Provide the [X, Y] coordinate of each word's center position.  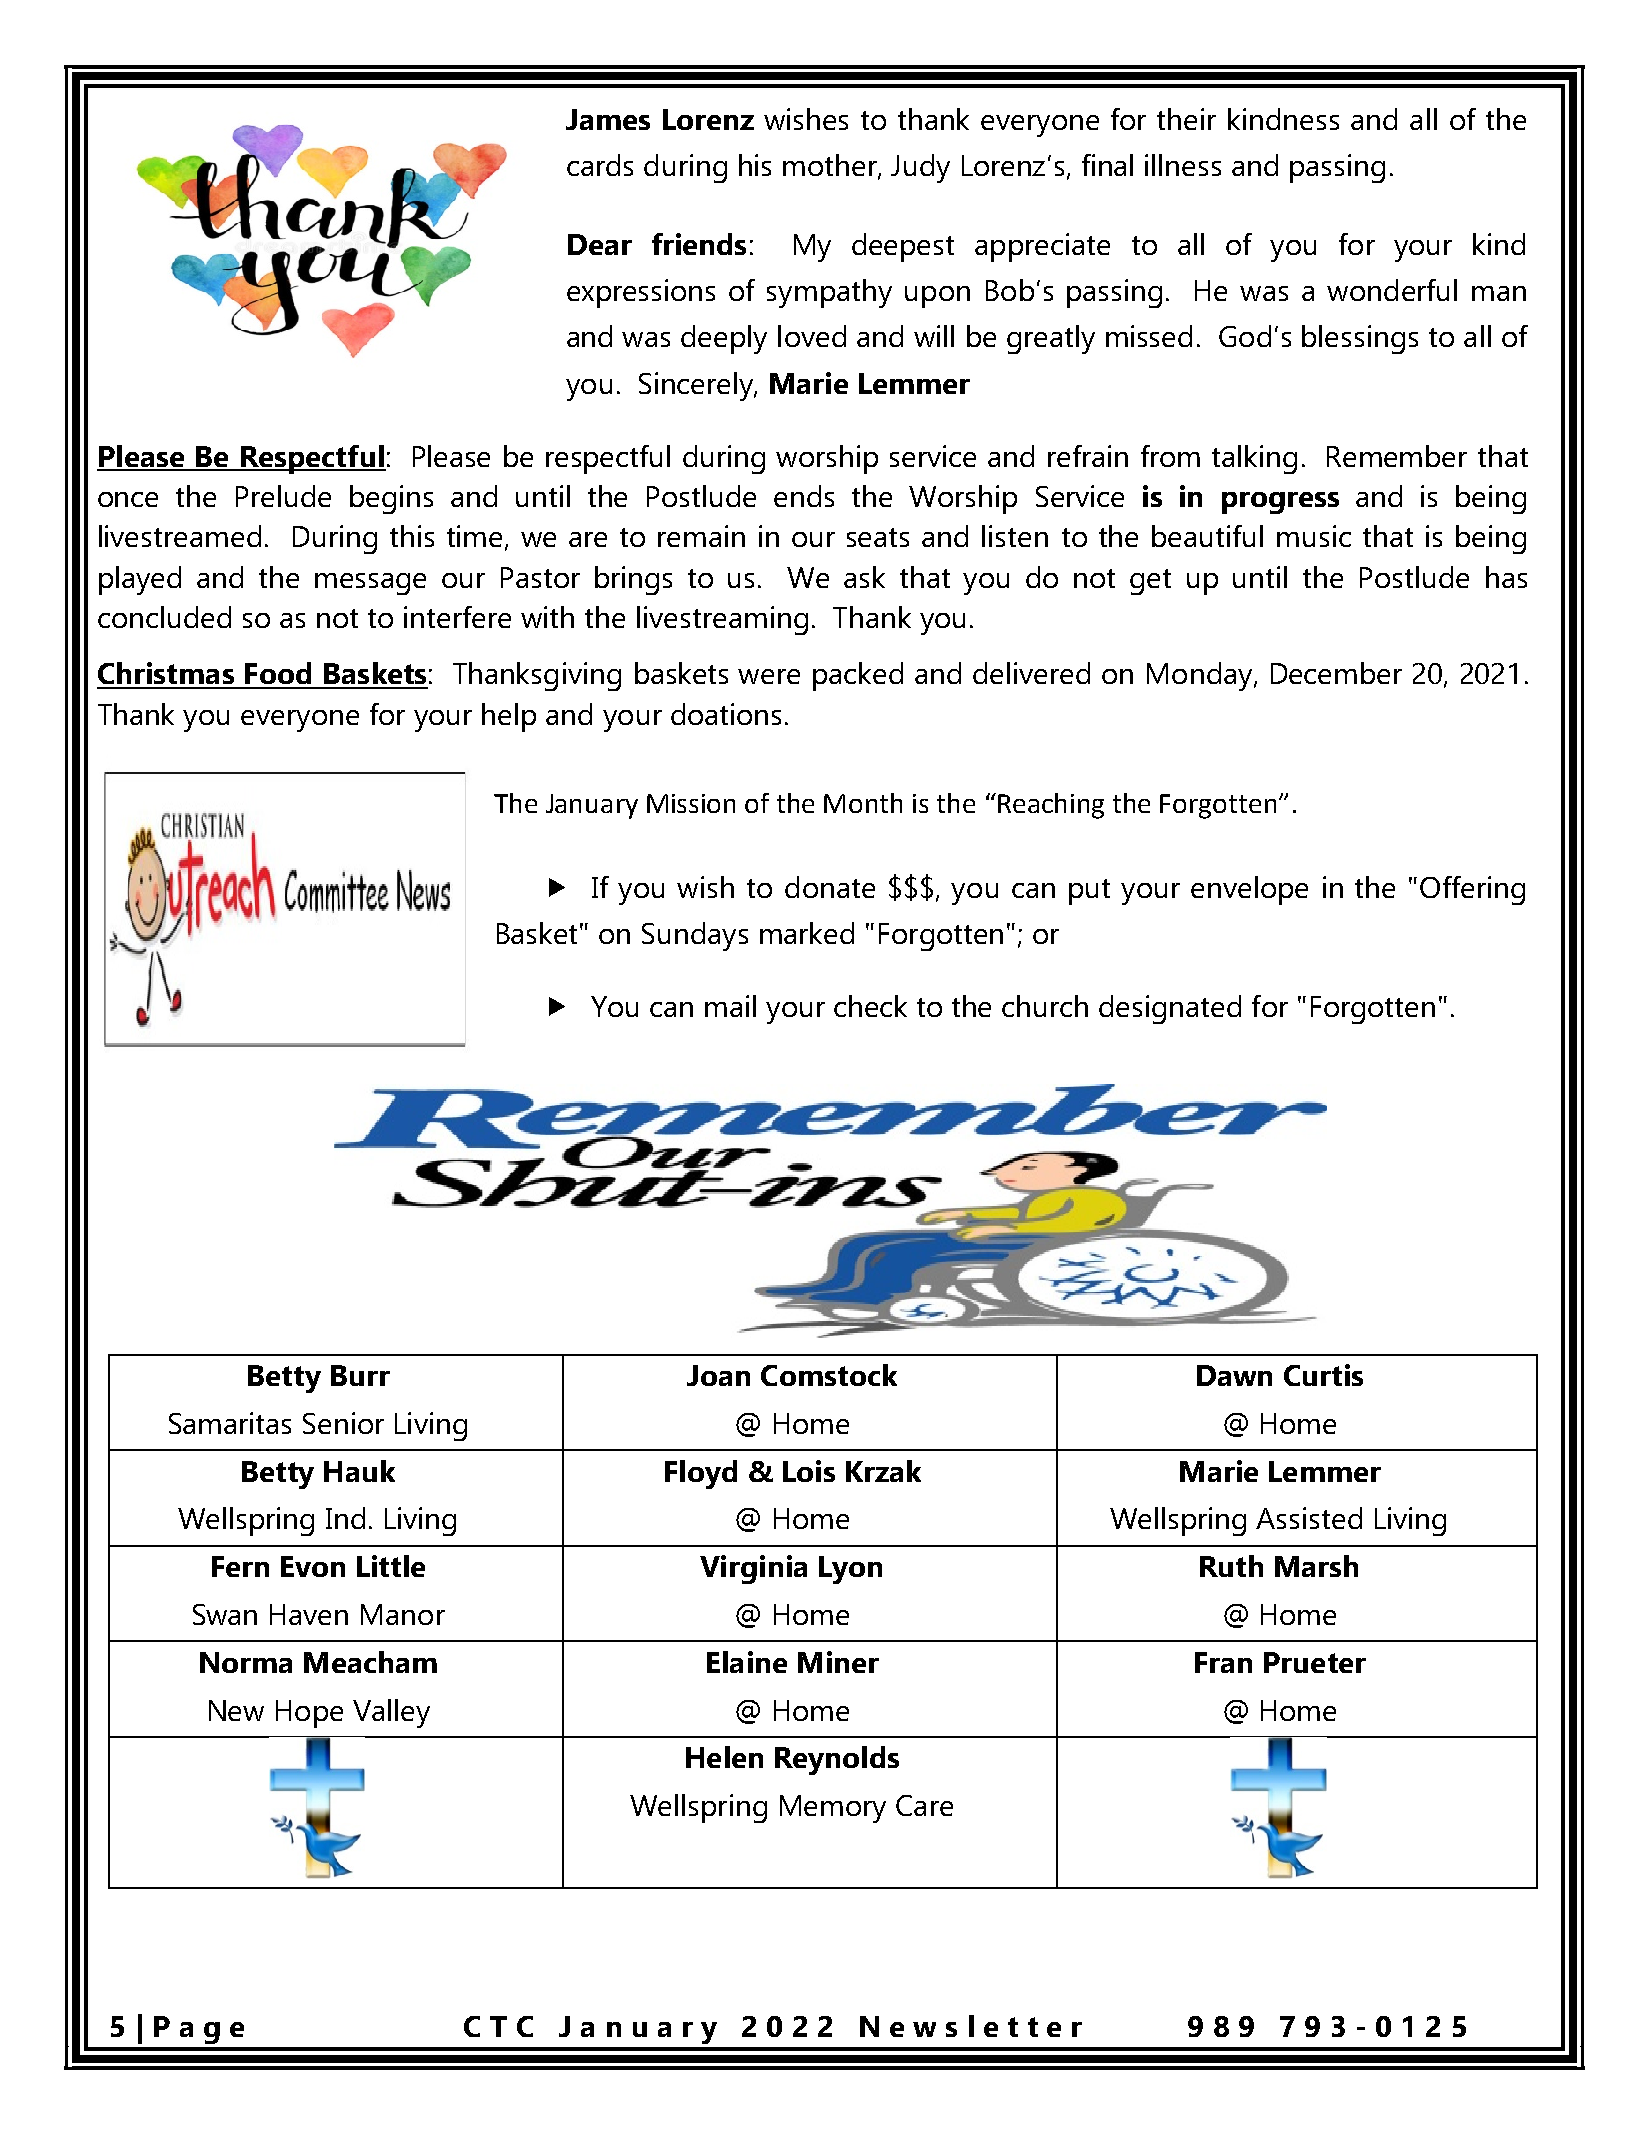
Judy [920, 168]
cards [600, 165]
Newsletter [971, 2026]
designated [1170, 1009]
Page [199, 2030]
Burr [360, 1375]
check [870, 1006]
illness [1183, 165]
